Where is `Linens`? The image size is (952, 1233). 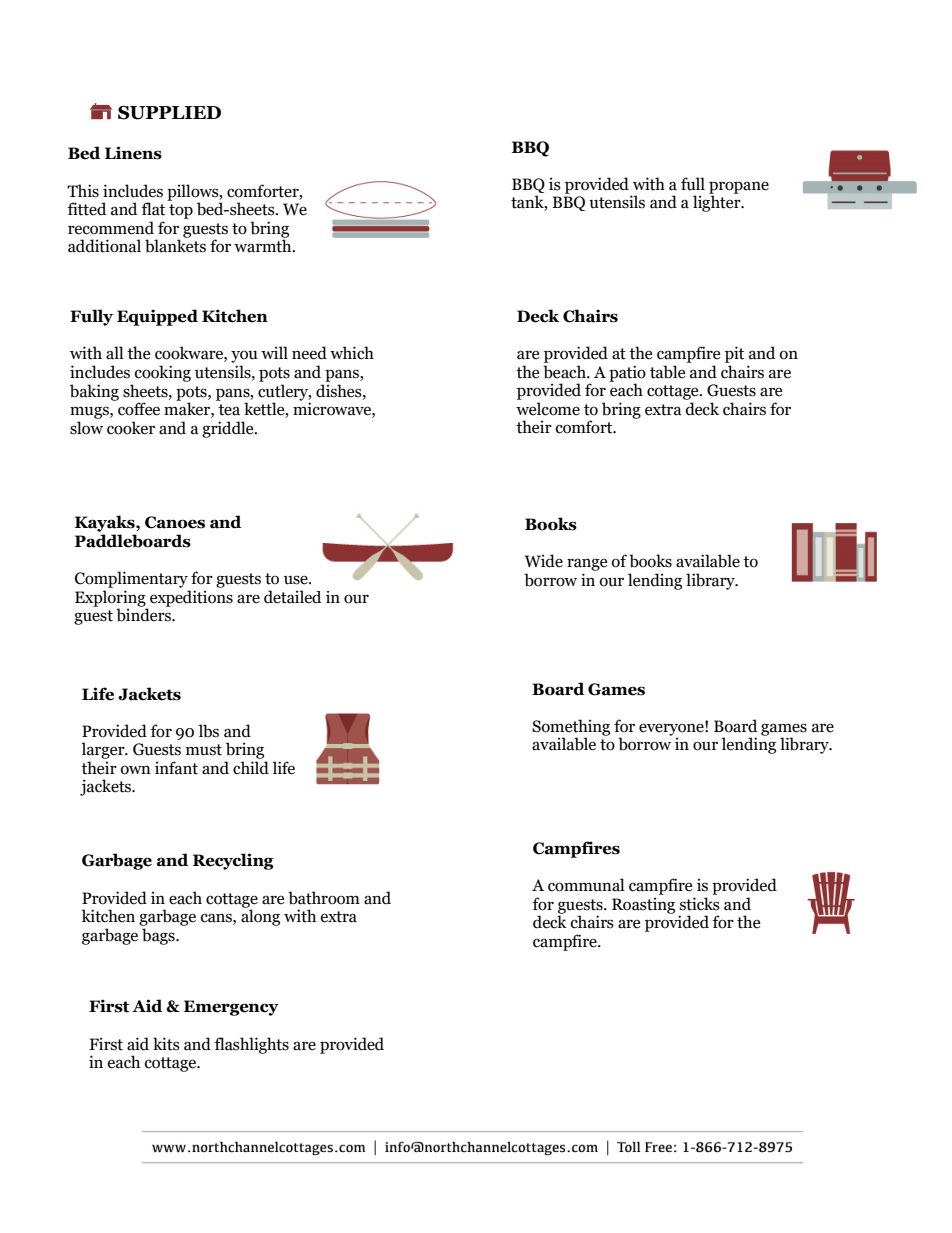 Linens is located at coordinates (133, 153).
